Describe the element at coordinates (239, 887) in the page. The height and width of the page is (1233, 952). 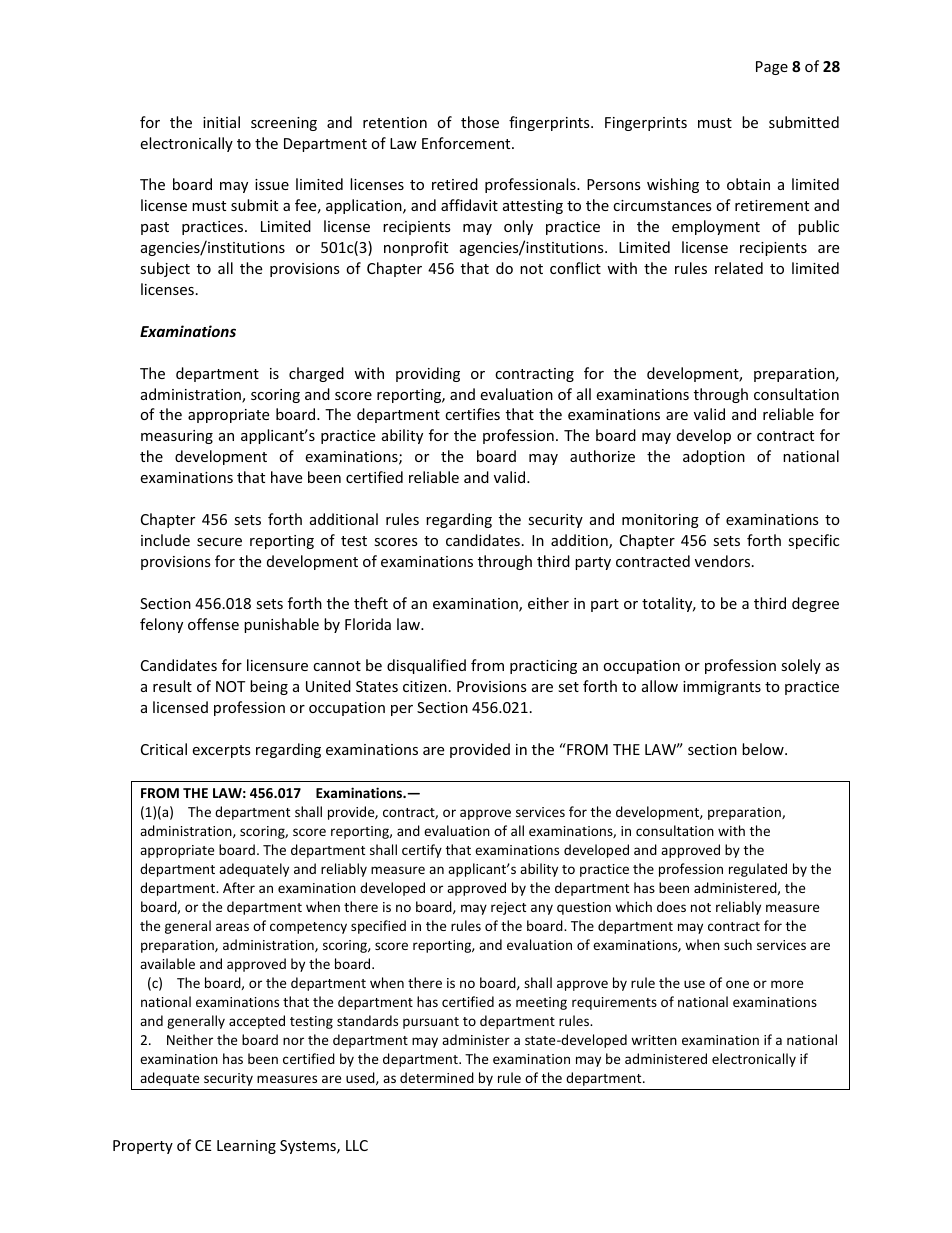
I see `After` at that location.
